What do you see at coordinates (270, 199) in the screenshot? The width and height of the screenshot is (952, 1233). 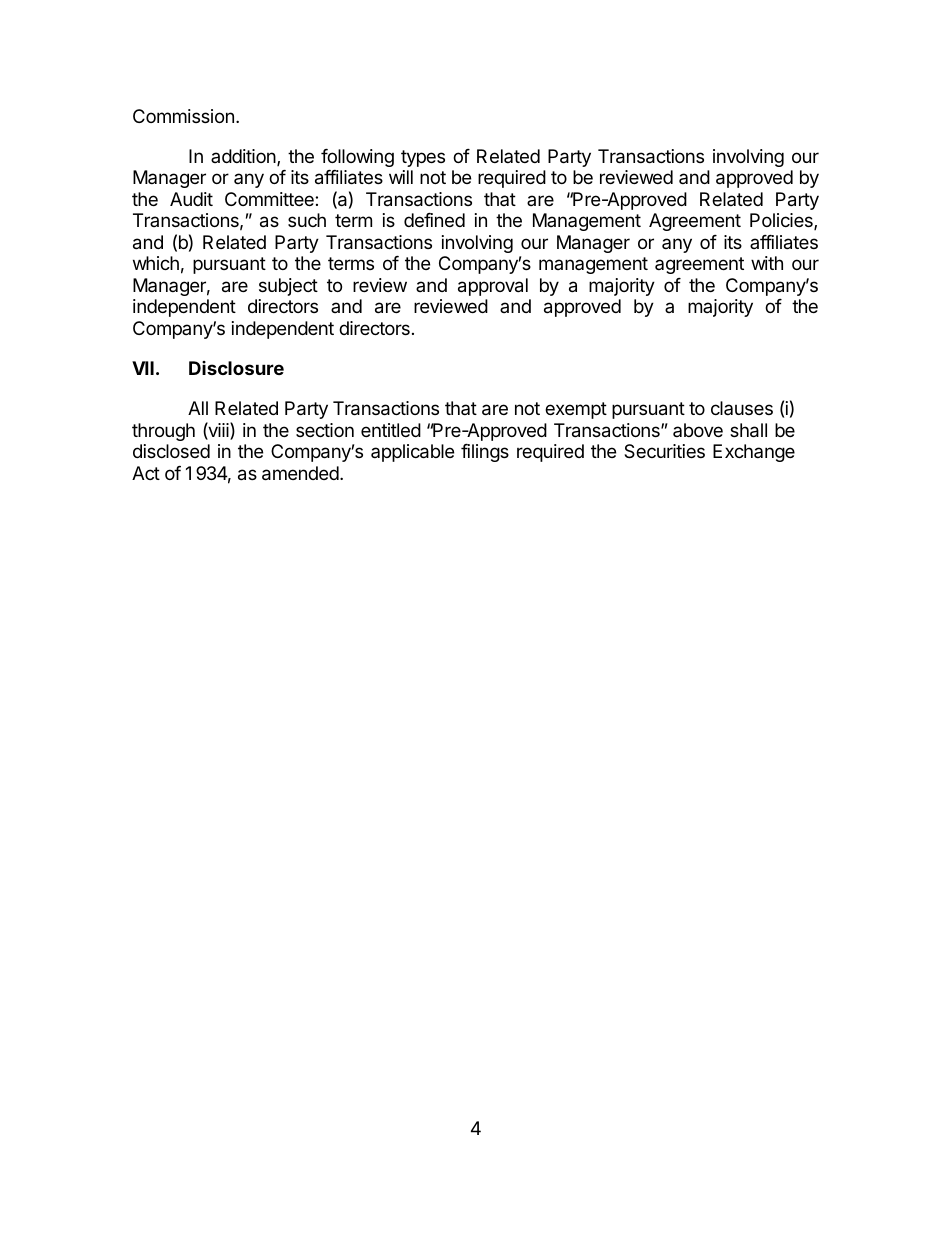 I see `Committee` at bounding box center [270, 199].
